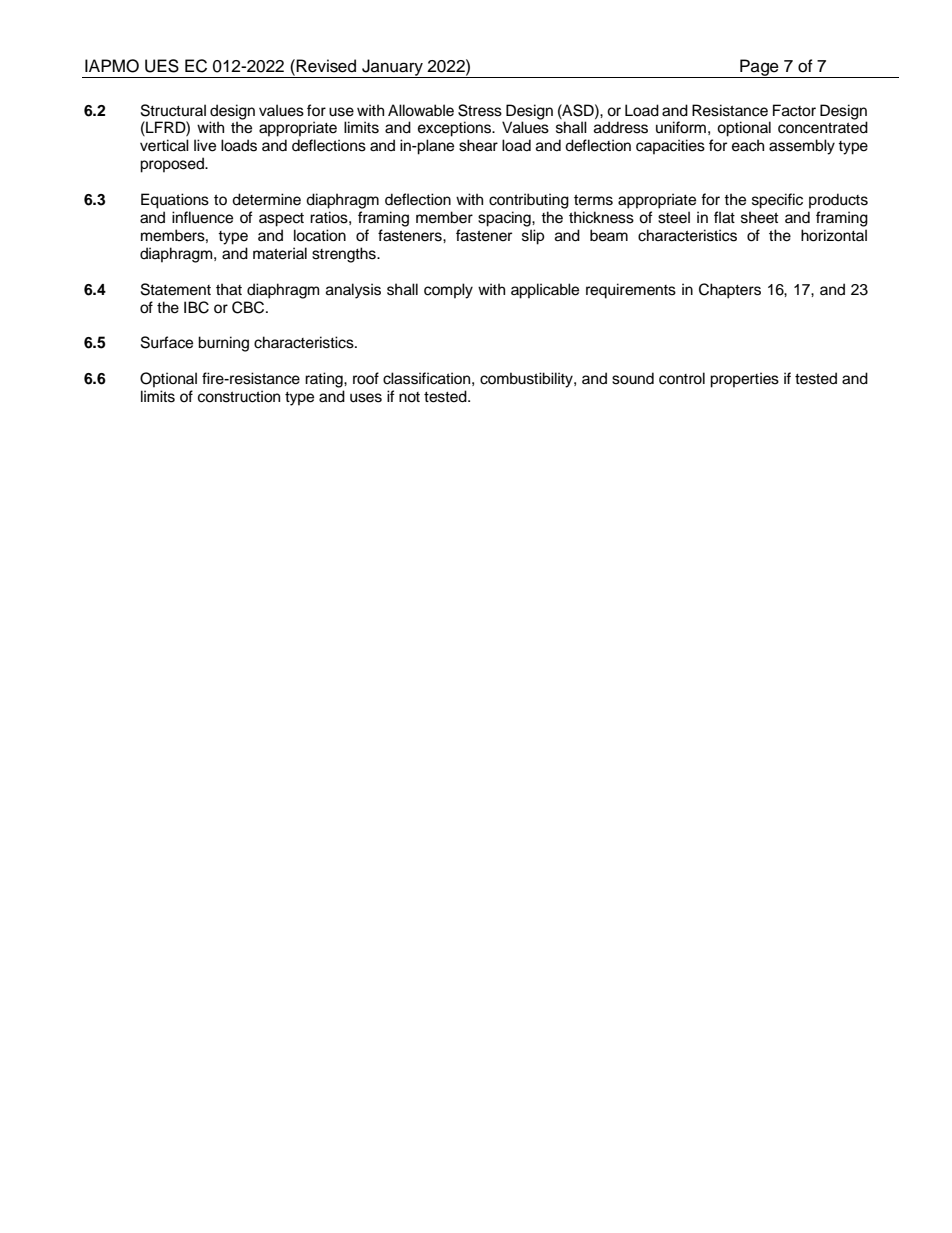  Describe the element at coordinates (744, 380) in the screenshot. I see `properties` at that location.
